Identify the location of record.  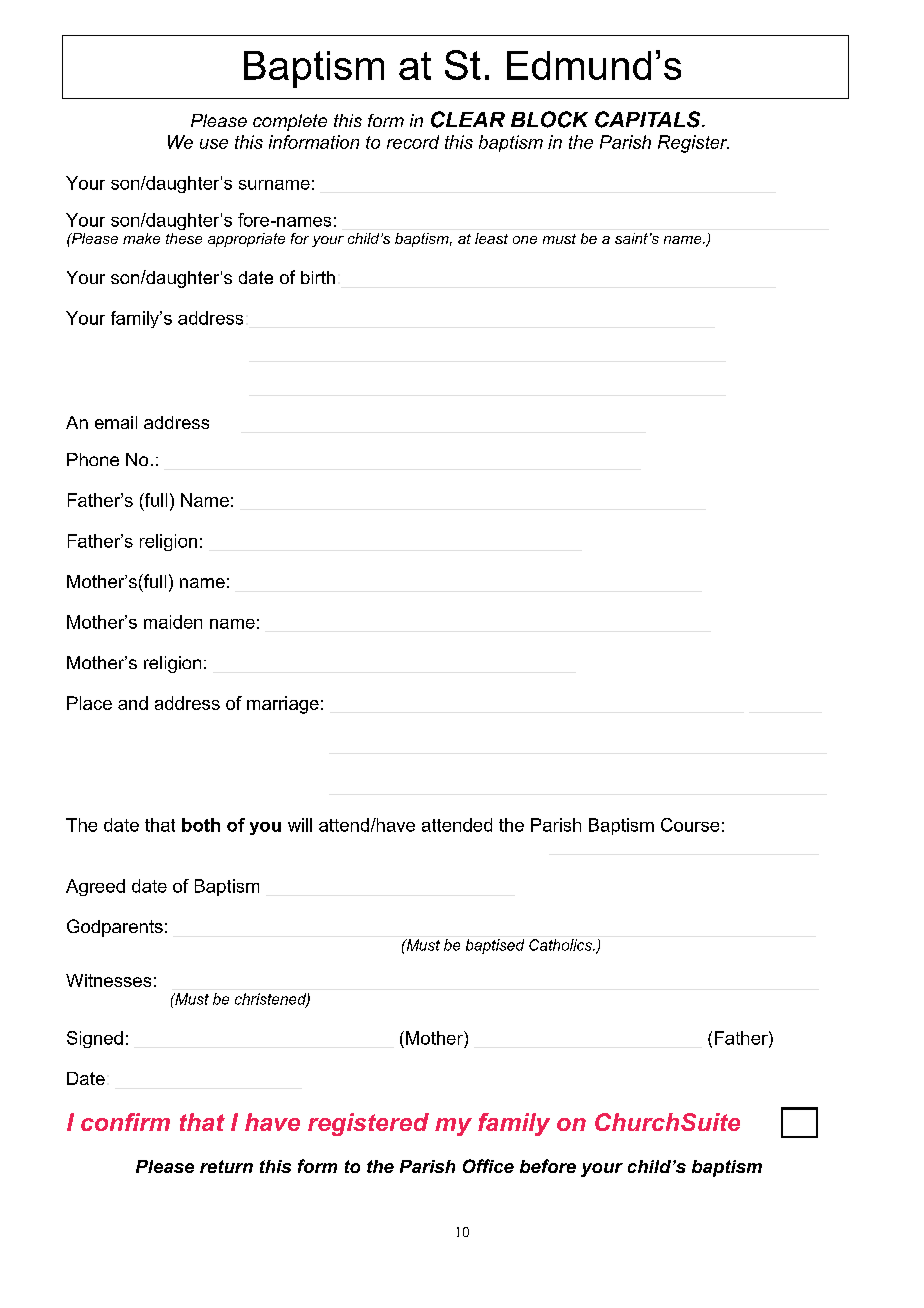
(413, 142).
